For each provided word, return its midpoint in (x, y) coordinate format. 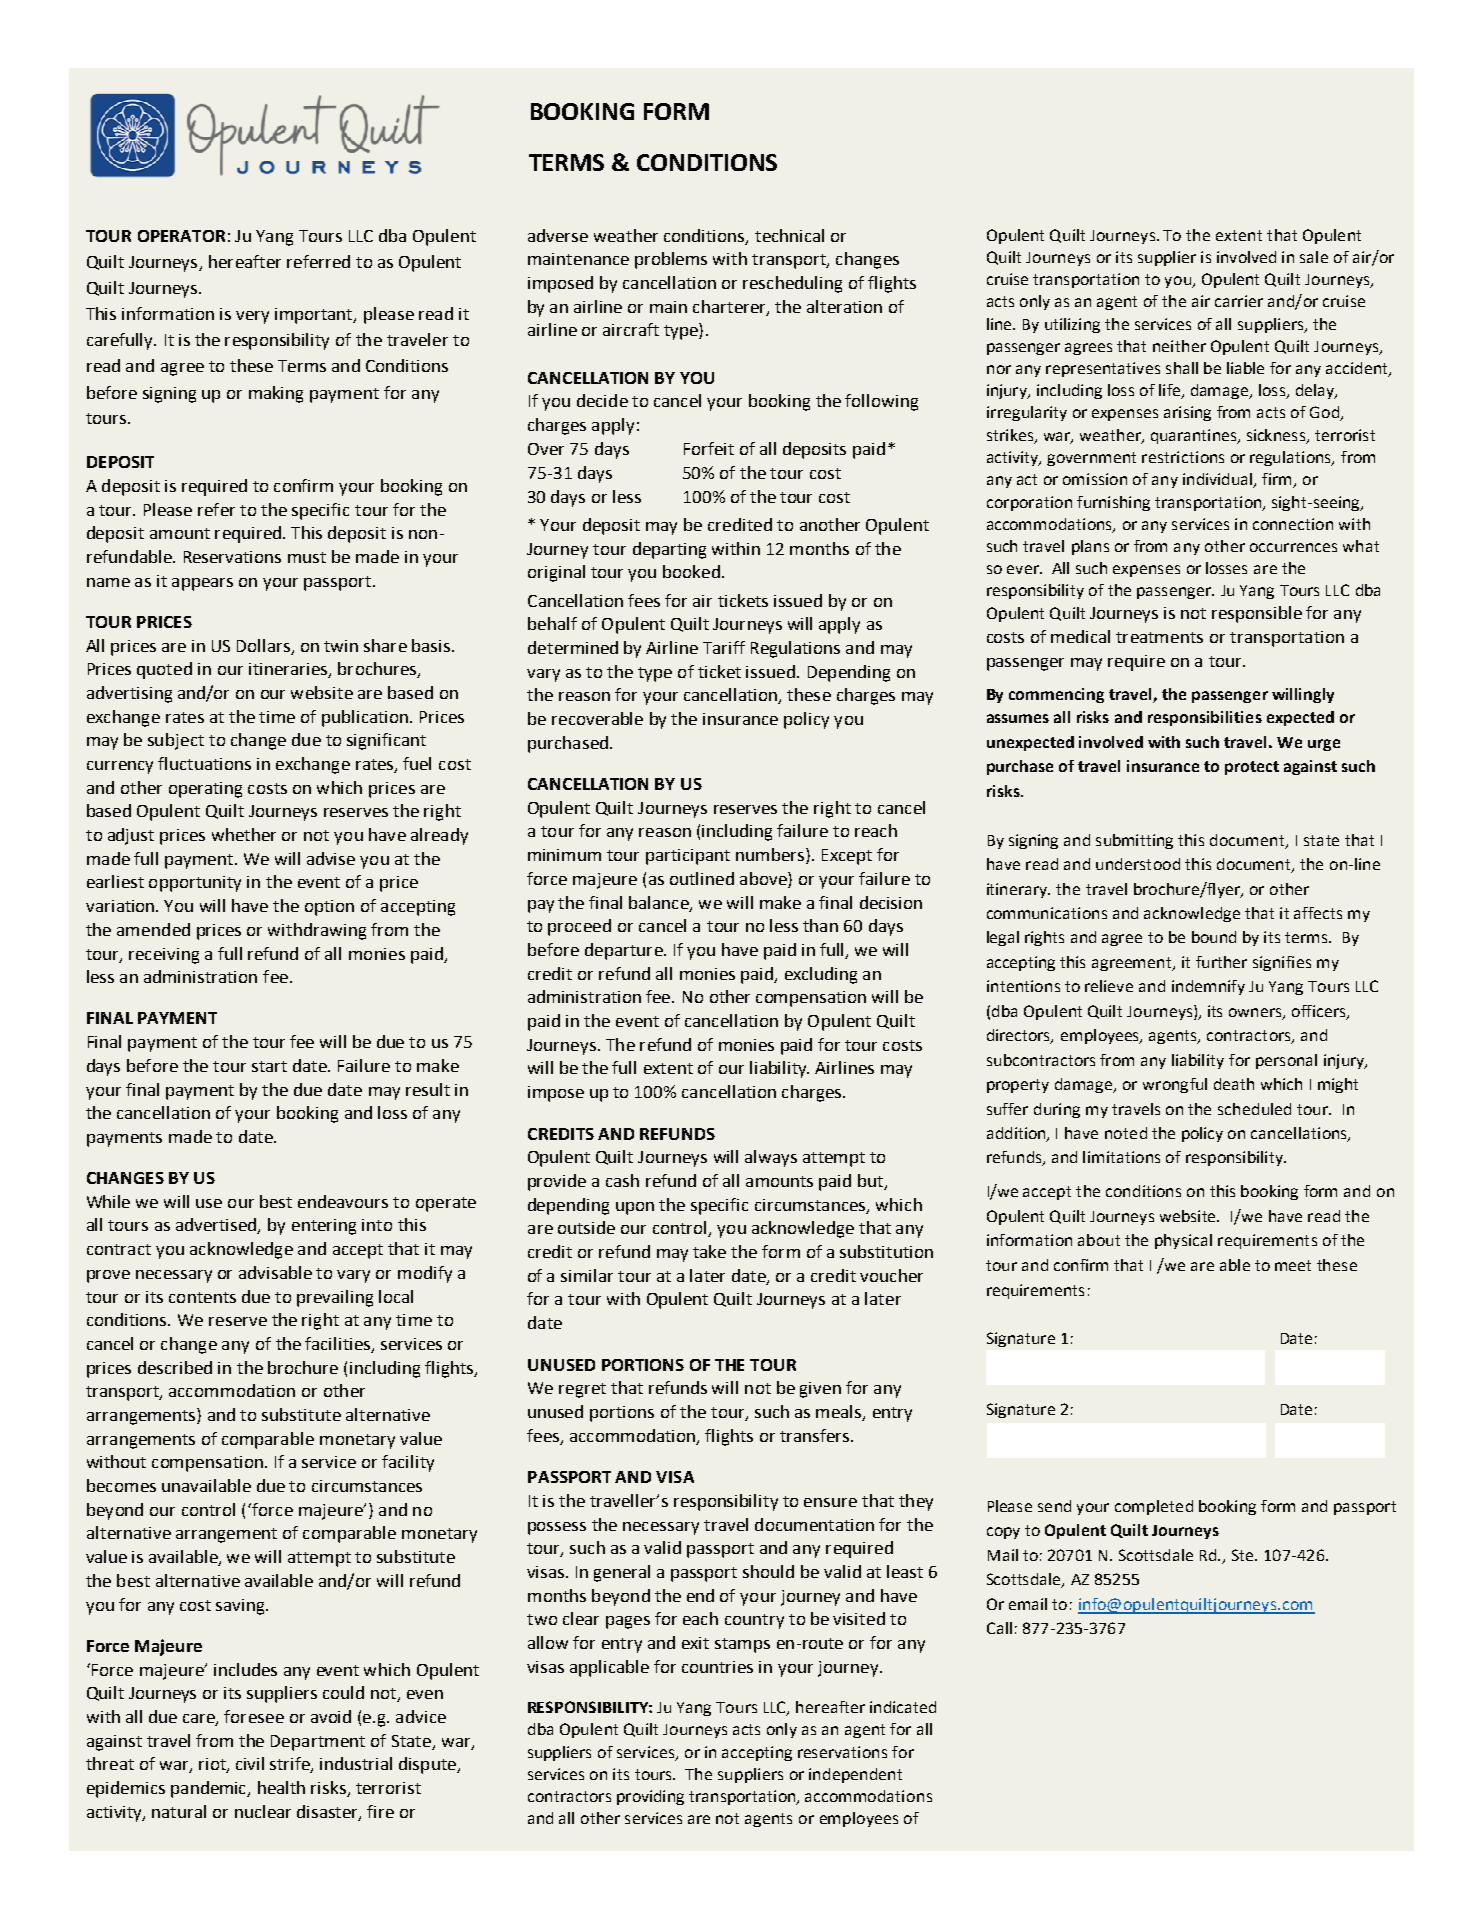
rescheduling (792, 284)
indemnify (1208, 987)
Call (999, 1628)
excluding (821, 975)
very (252, 317)
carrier (1239, 301)
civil (250, 1763)
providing (650, 1797)
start (269, 1066)
